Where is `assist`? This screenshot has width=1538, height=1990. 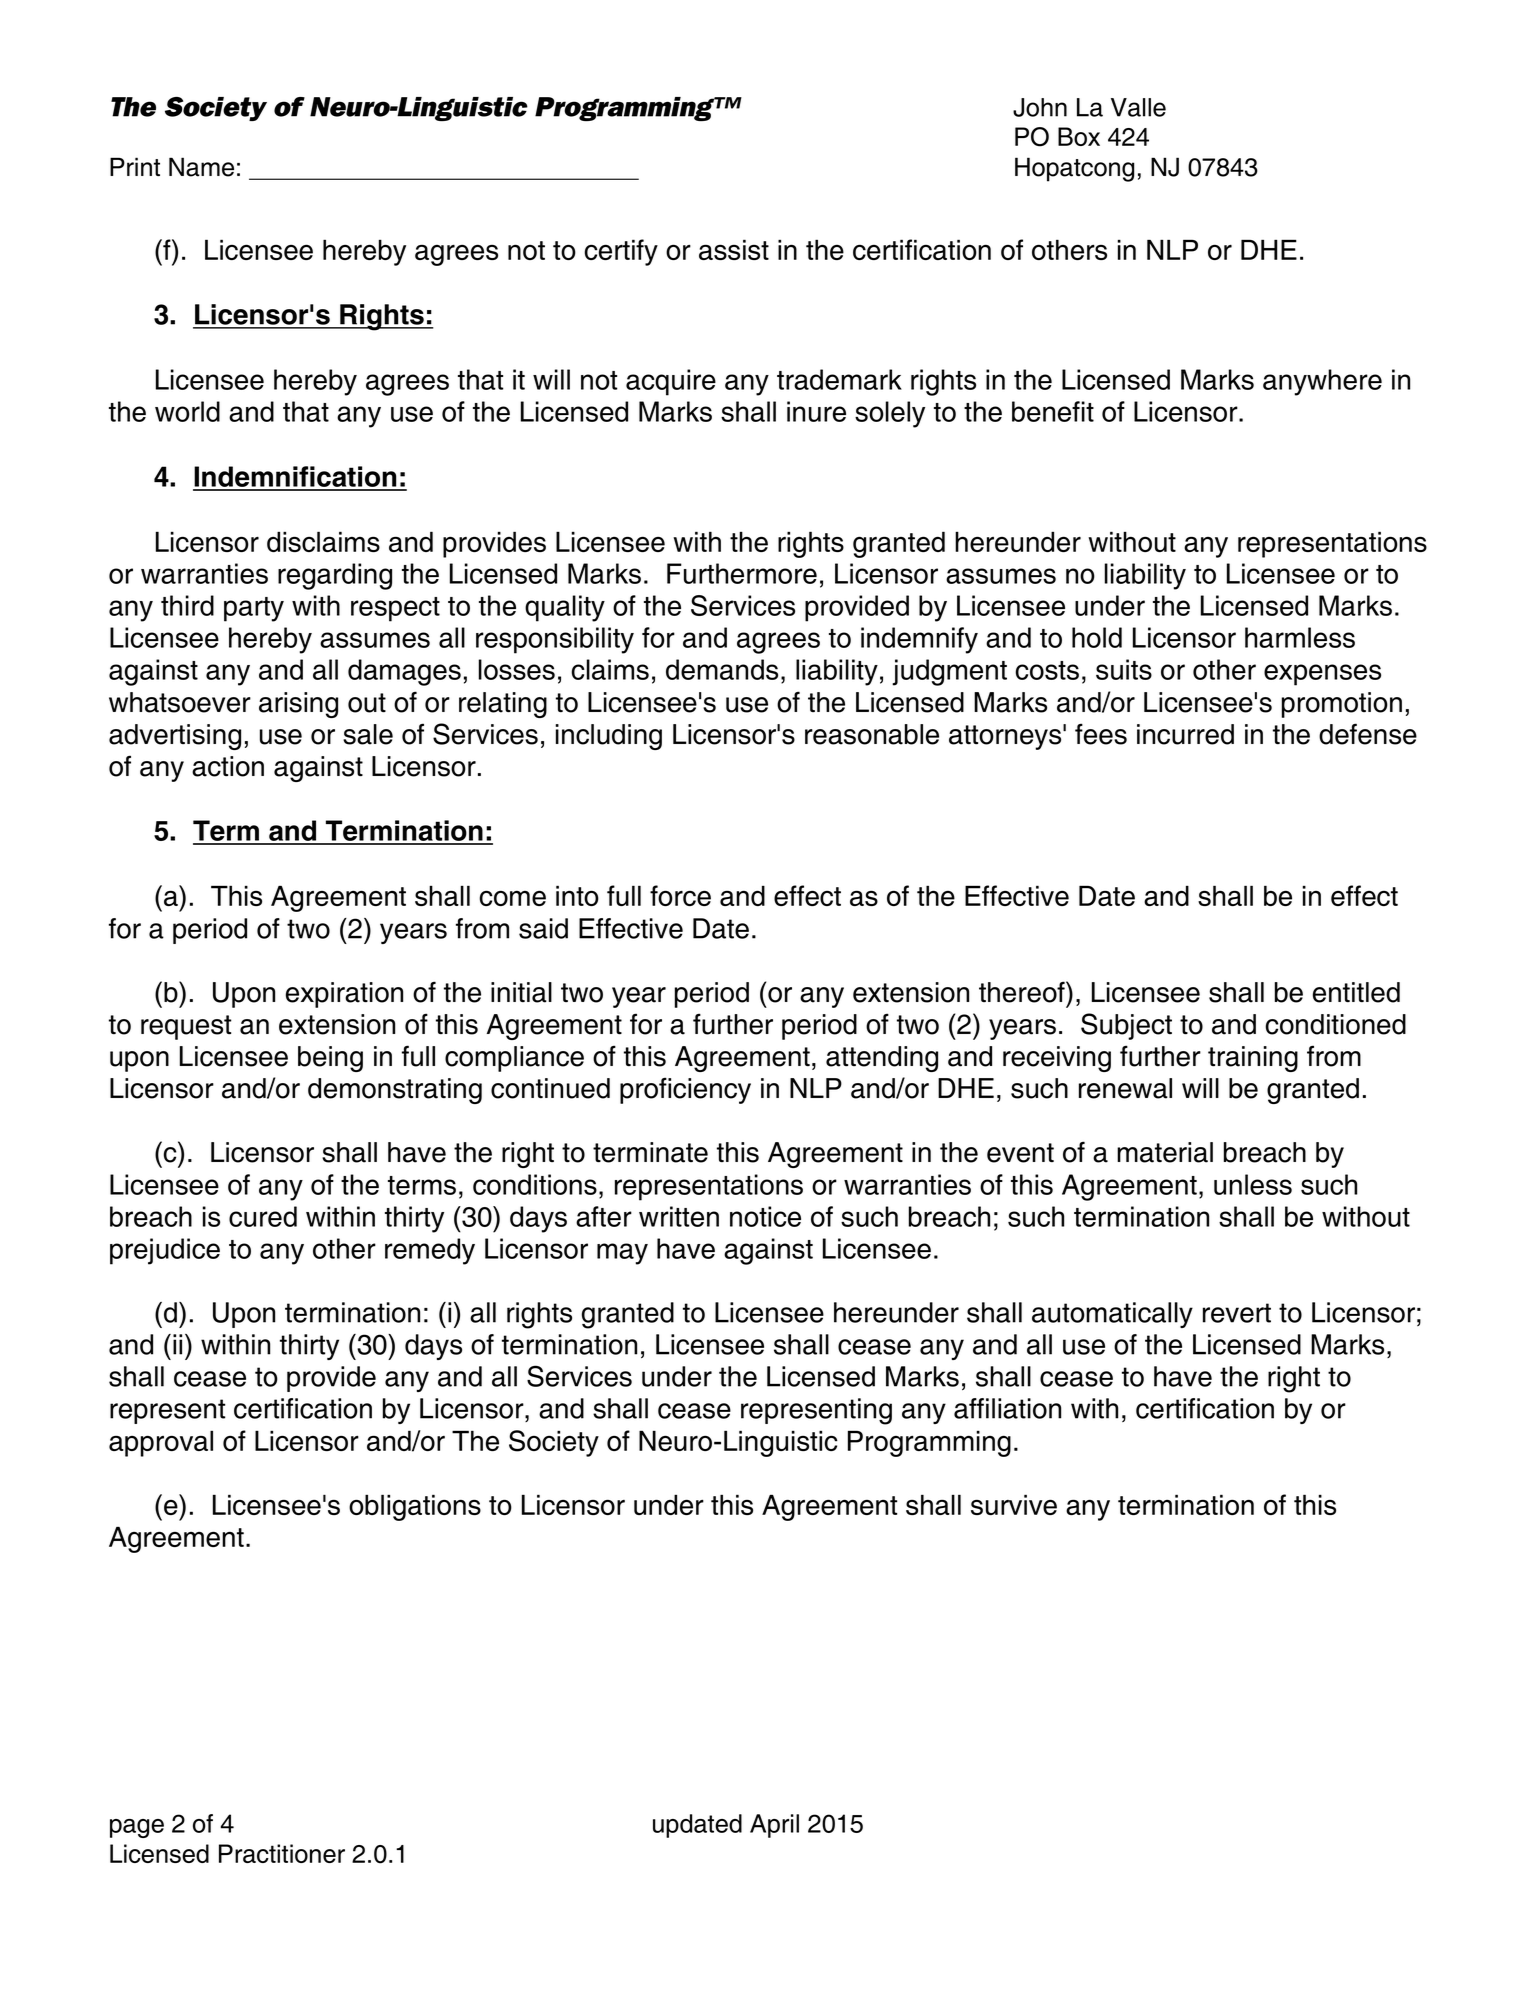 assist is located at coordinates (734, 249).
